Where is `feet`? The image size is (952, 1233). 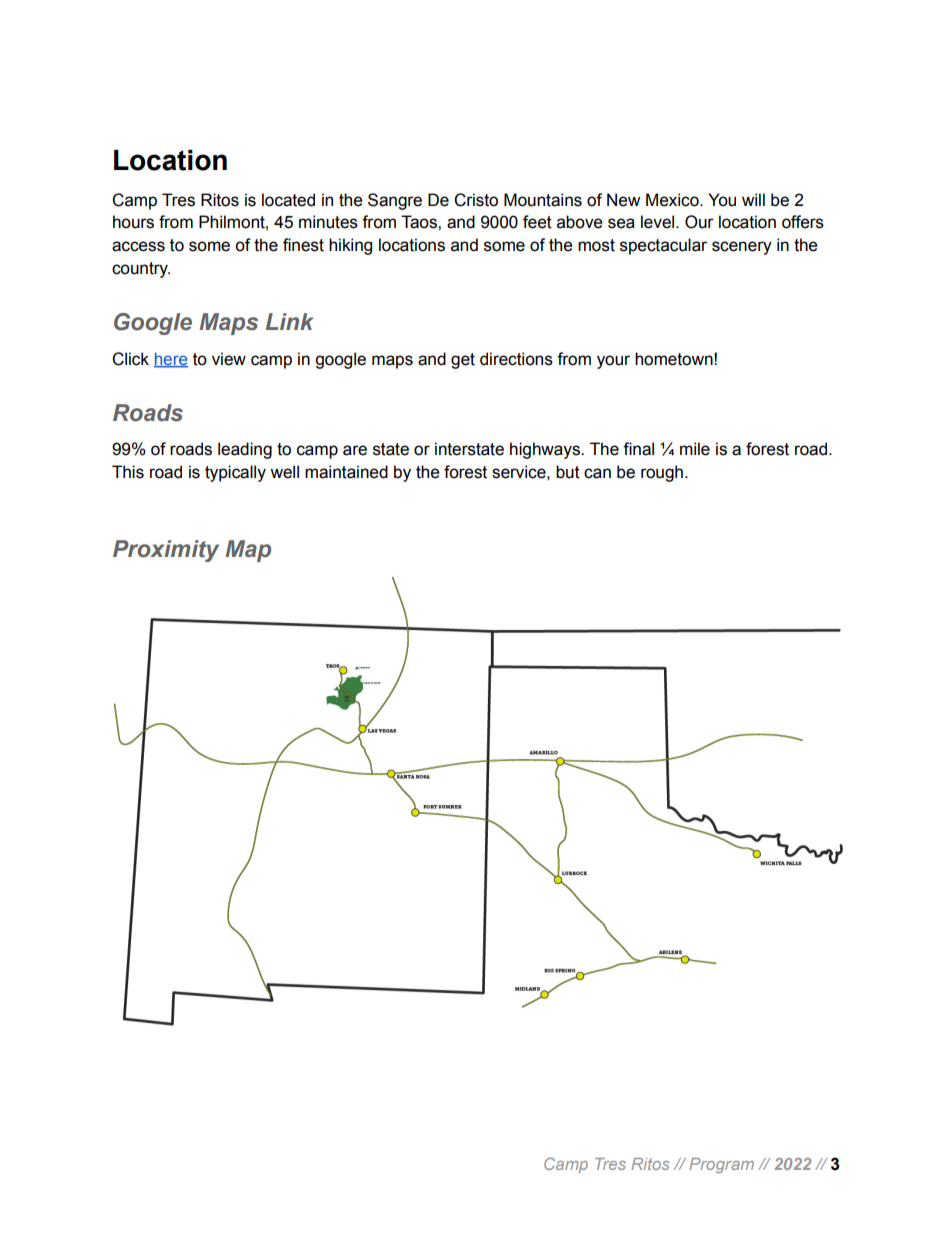 feet is located at coordinates (537, 222).
